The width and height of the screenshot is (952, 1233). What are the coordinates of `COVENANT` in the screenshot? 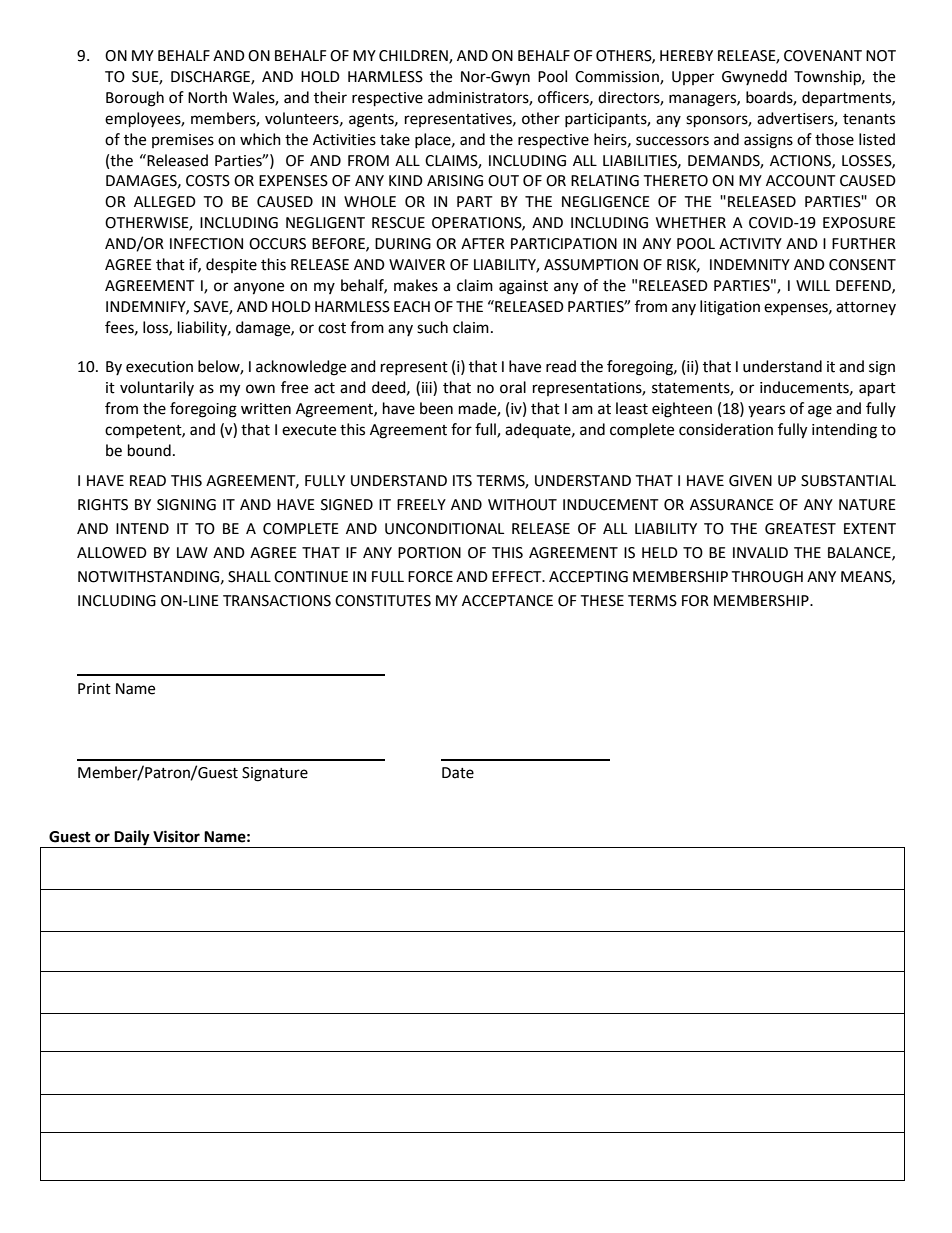 It's located at (823, 56).
